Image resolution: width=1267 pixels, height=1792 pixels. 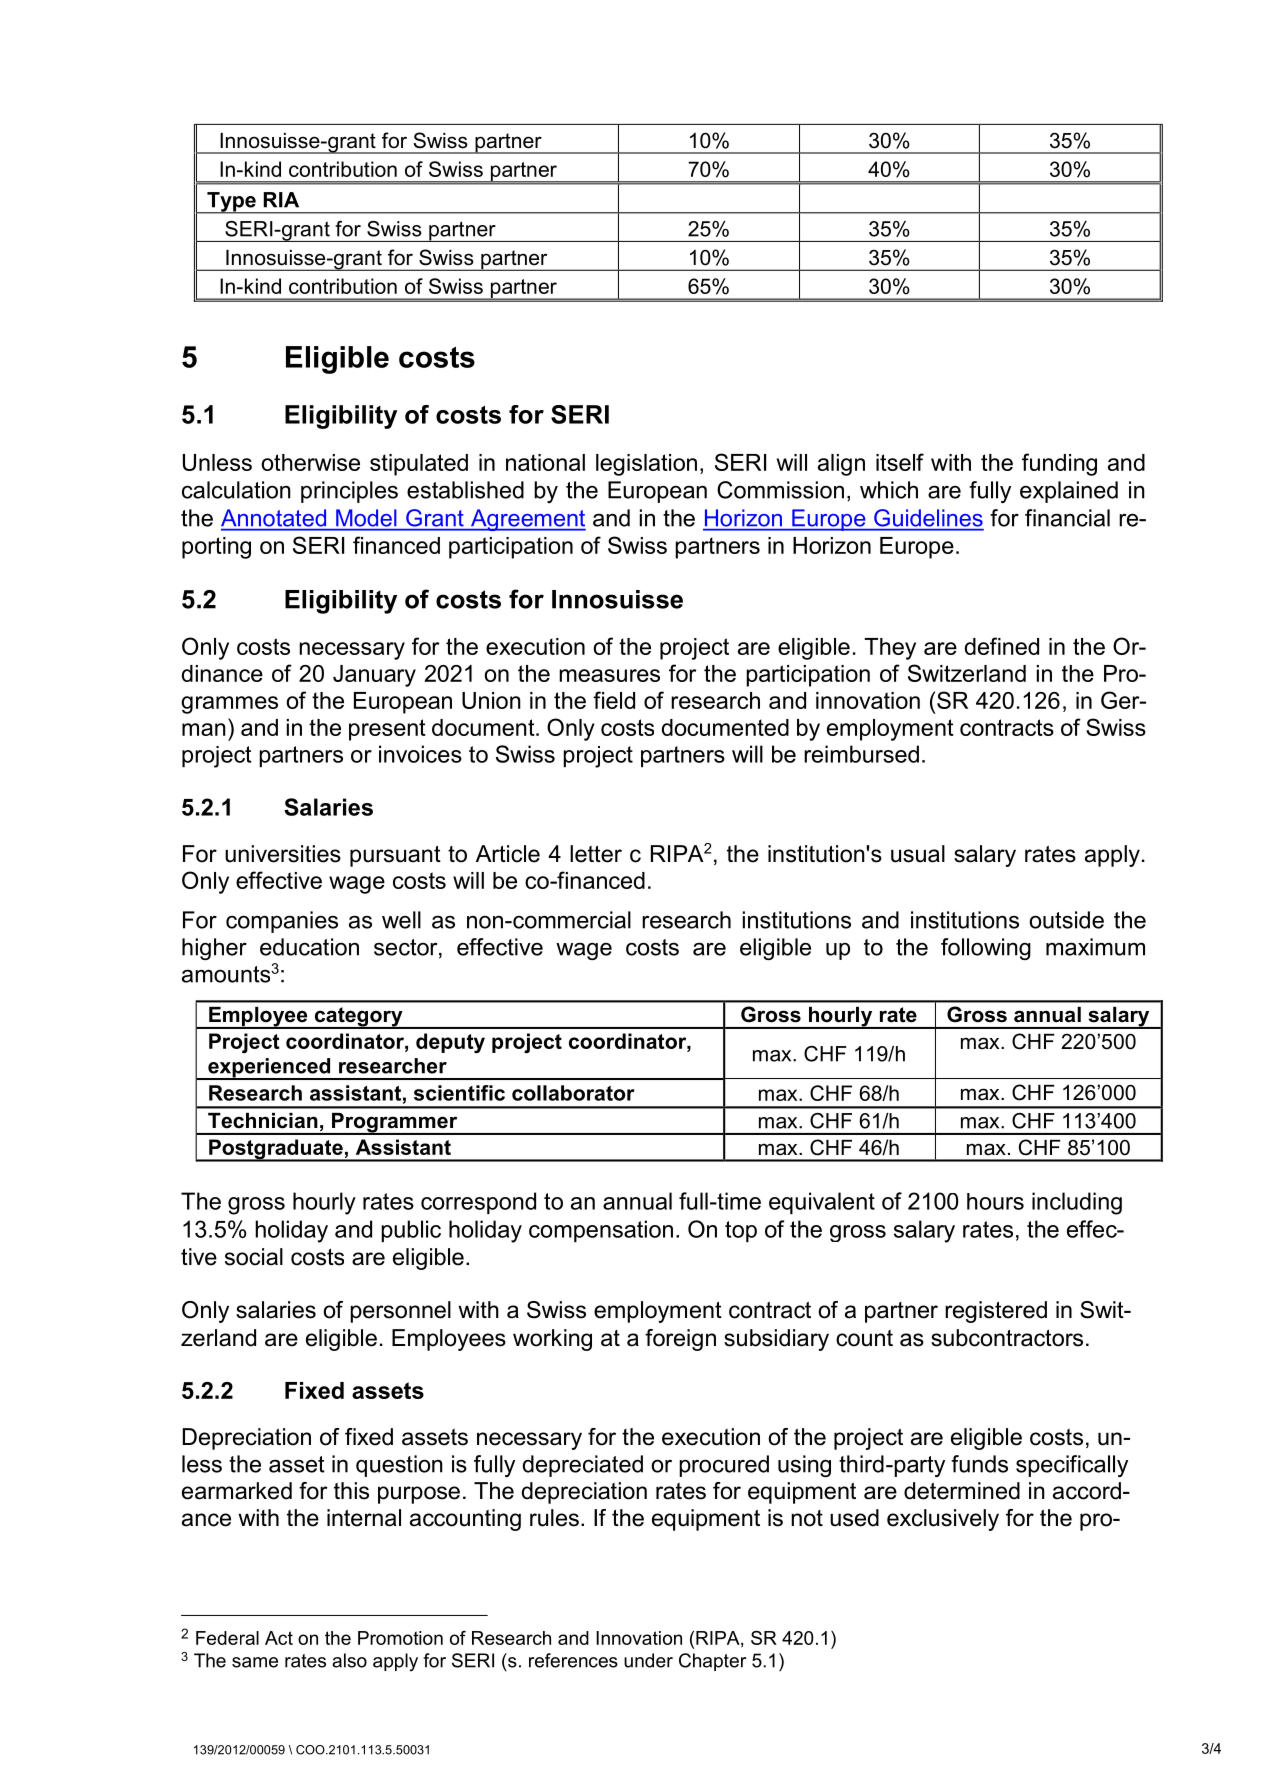 I want to click on under, so click(x=648, y=1660).
